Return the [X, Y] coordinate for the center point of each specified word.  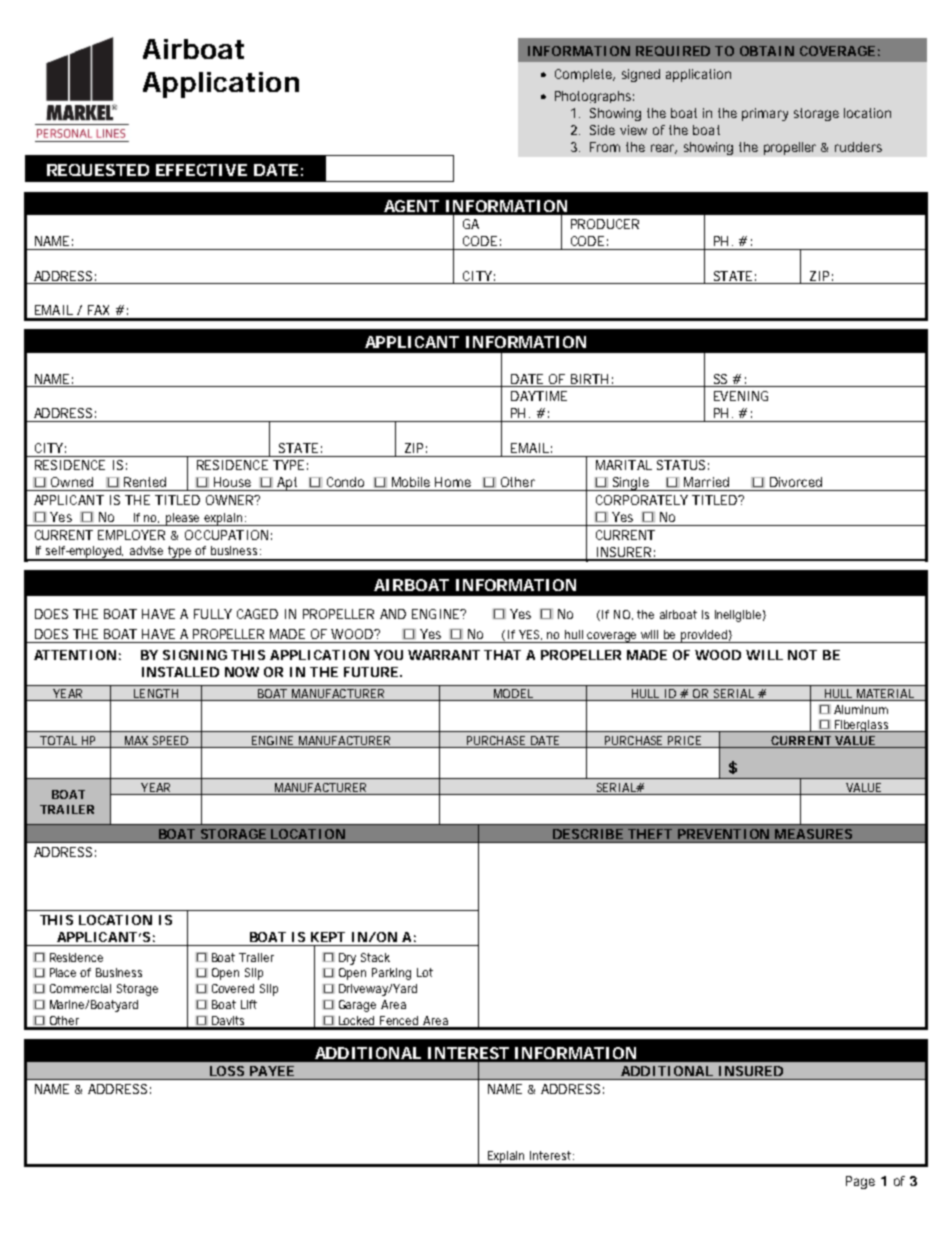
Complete [585, 75]
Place [63, 972]
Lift [249, 1004]
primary [765, 114]
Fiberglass [862, 726]
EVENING [741, 396]
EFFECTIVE [201, 170]
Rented [145, 482]
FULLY [213, 614]
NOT [802, 655]
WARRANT [444, 655]
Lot [425, 972]
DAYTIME [539, 396]
